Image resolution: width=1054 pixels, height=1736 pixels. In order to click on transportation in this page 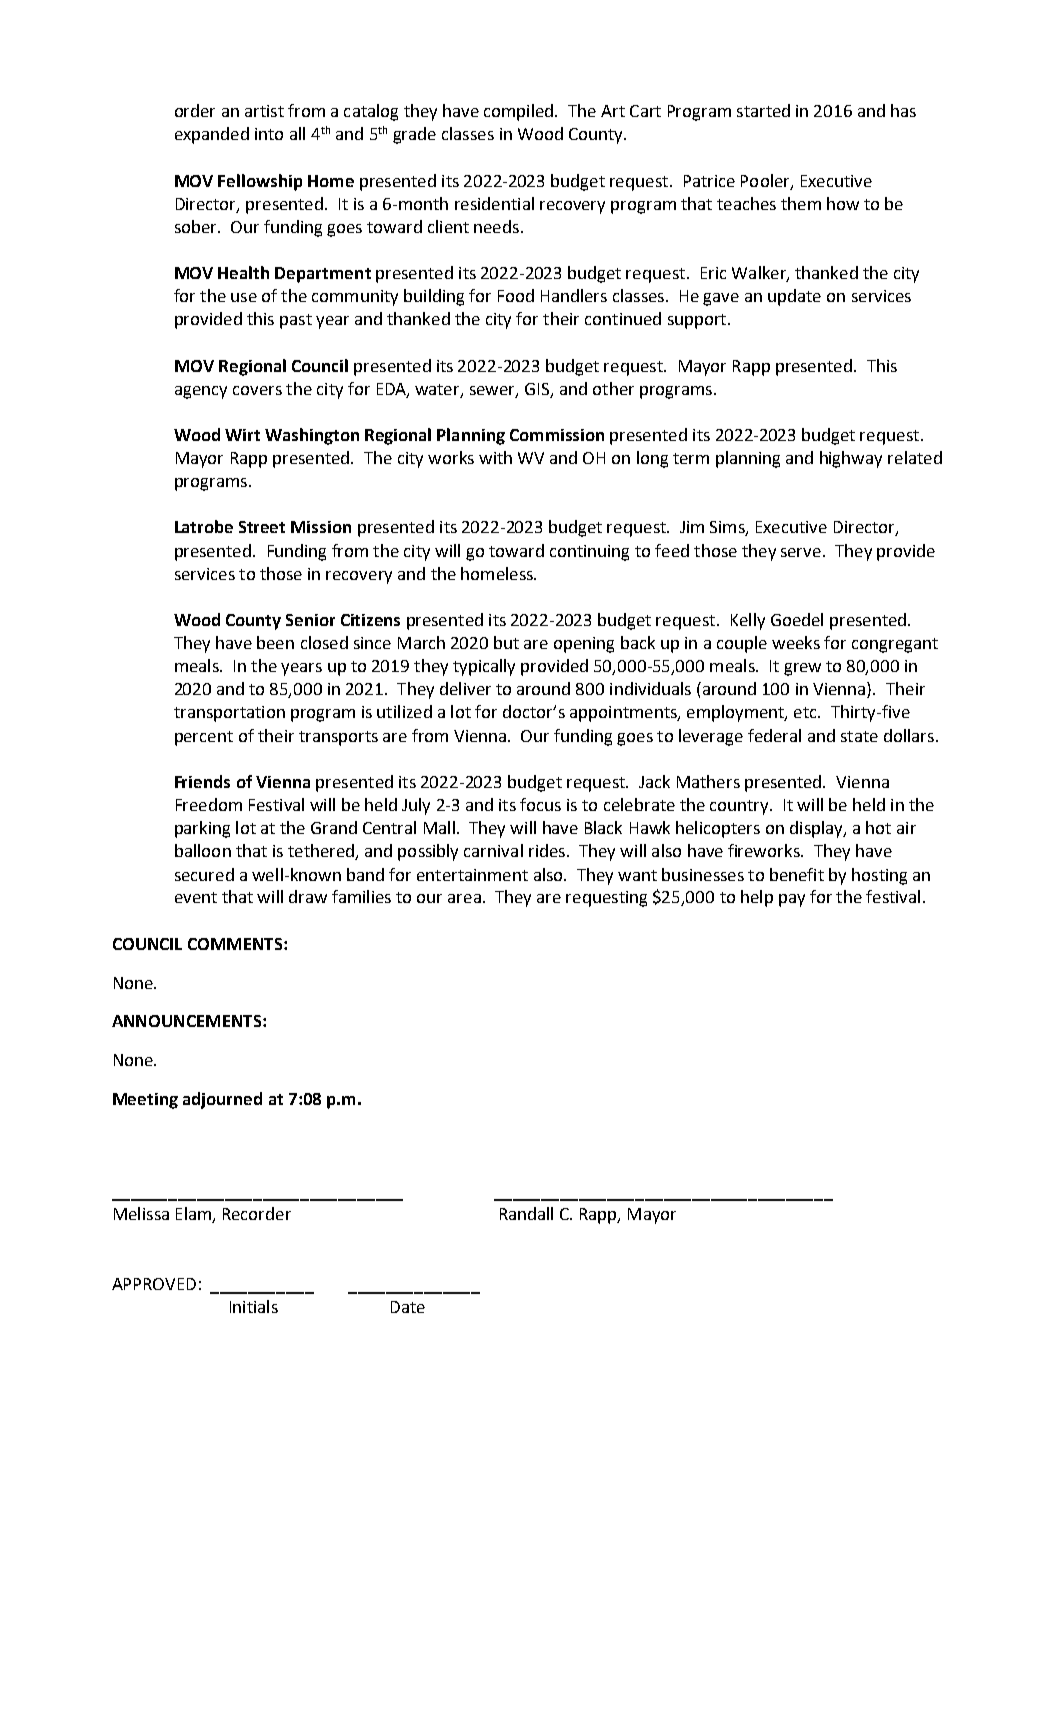, I will do `click(229, 714)`.
